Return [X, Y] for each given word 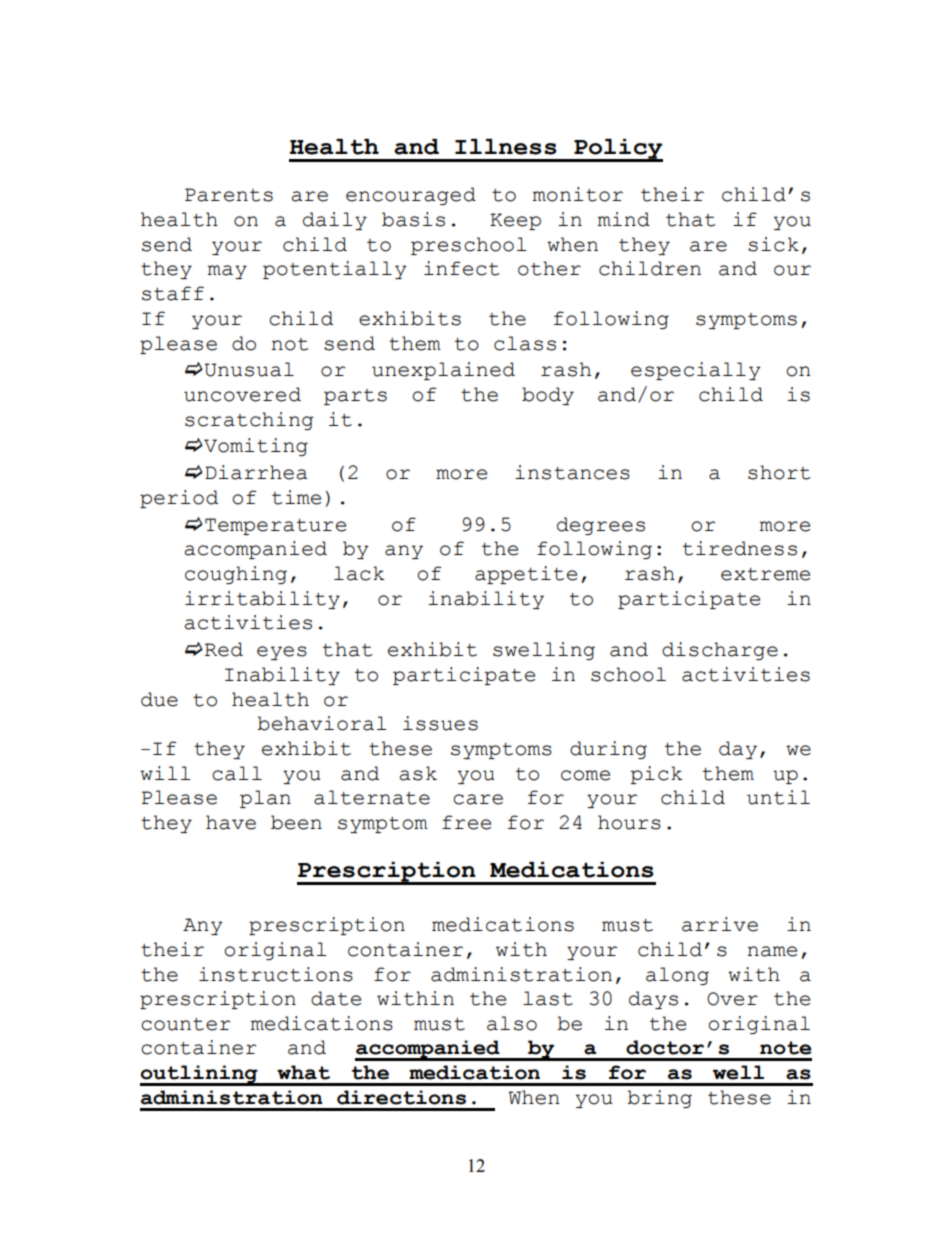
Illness [505, 147]
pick [656, 775]
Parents [229, 195]
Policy [617, 150]
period [179, 499]
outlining [200, 1075]
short [779, 472]
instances [572, 472]
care [478, 799]
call [237, 773]
